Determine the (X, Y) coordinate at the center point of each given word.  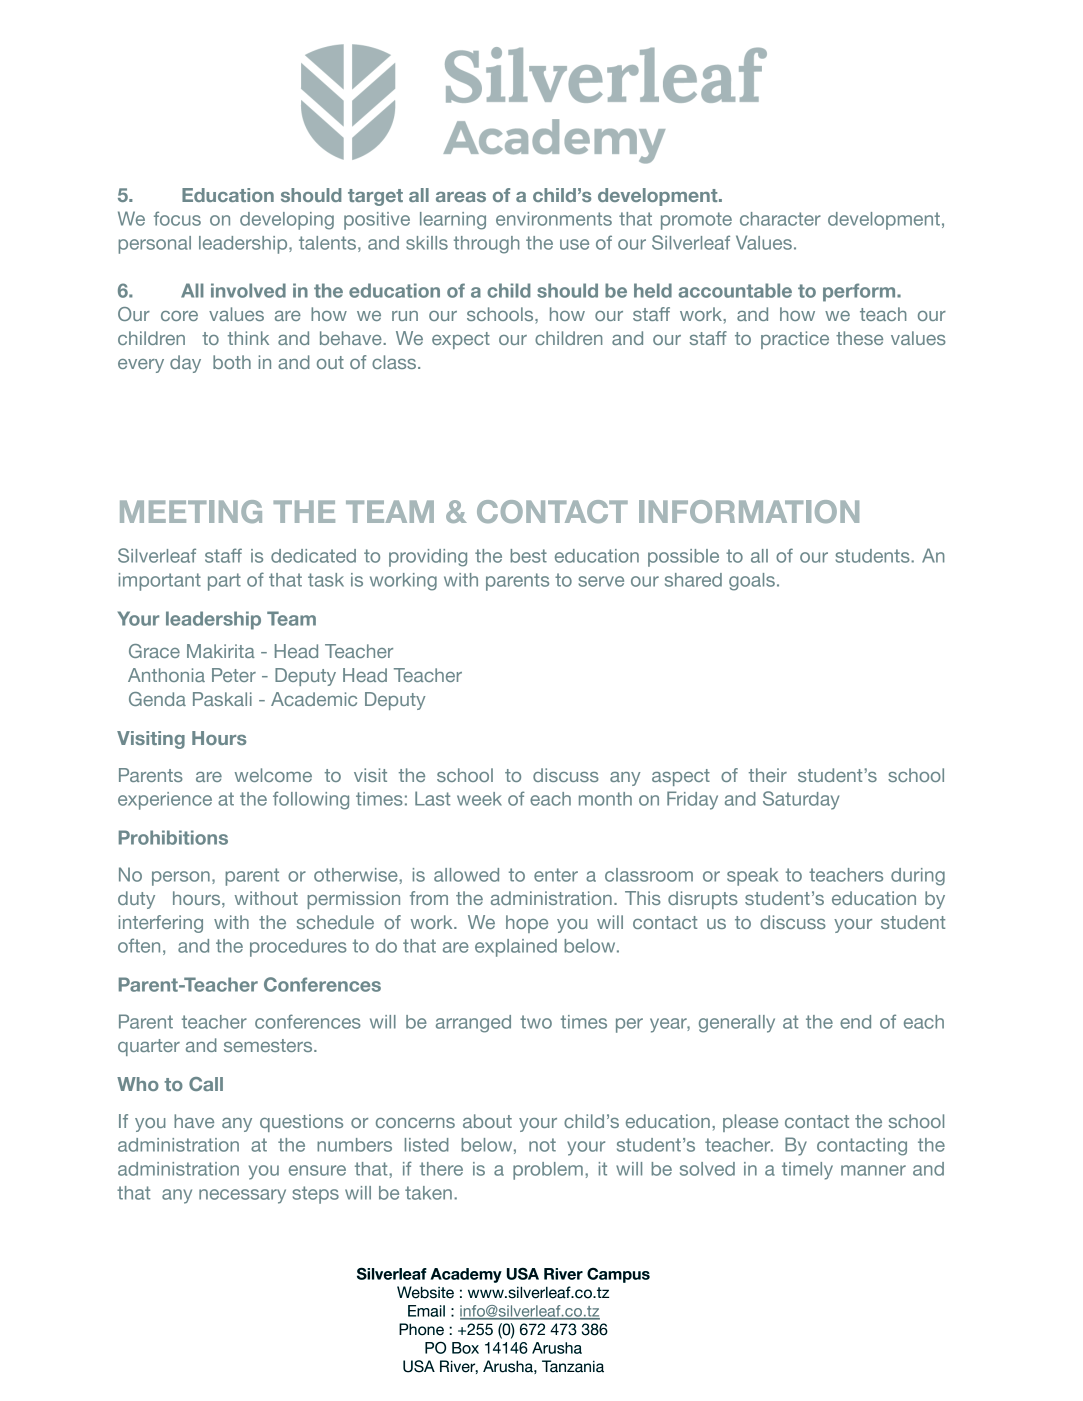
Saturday (801, 800)
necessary (242, 1196)
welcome (273, 775)
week (479, 799)
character (780, 219)
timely (807, 1171)
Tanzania (573, 1366)
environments (554, 219)
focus (177, 218)
